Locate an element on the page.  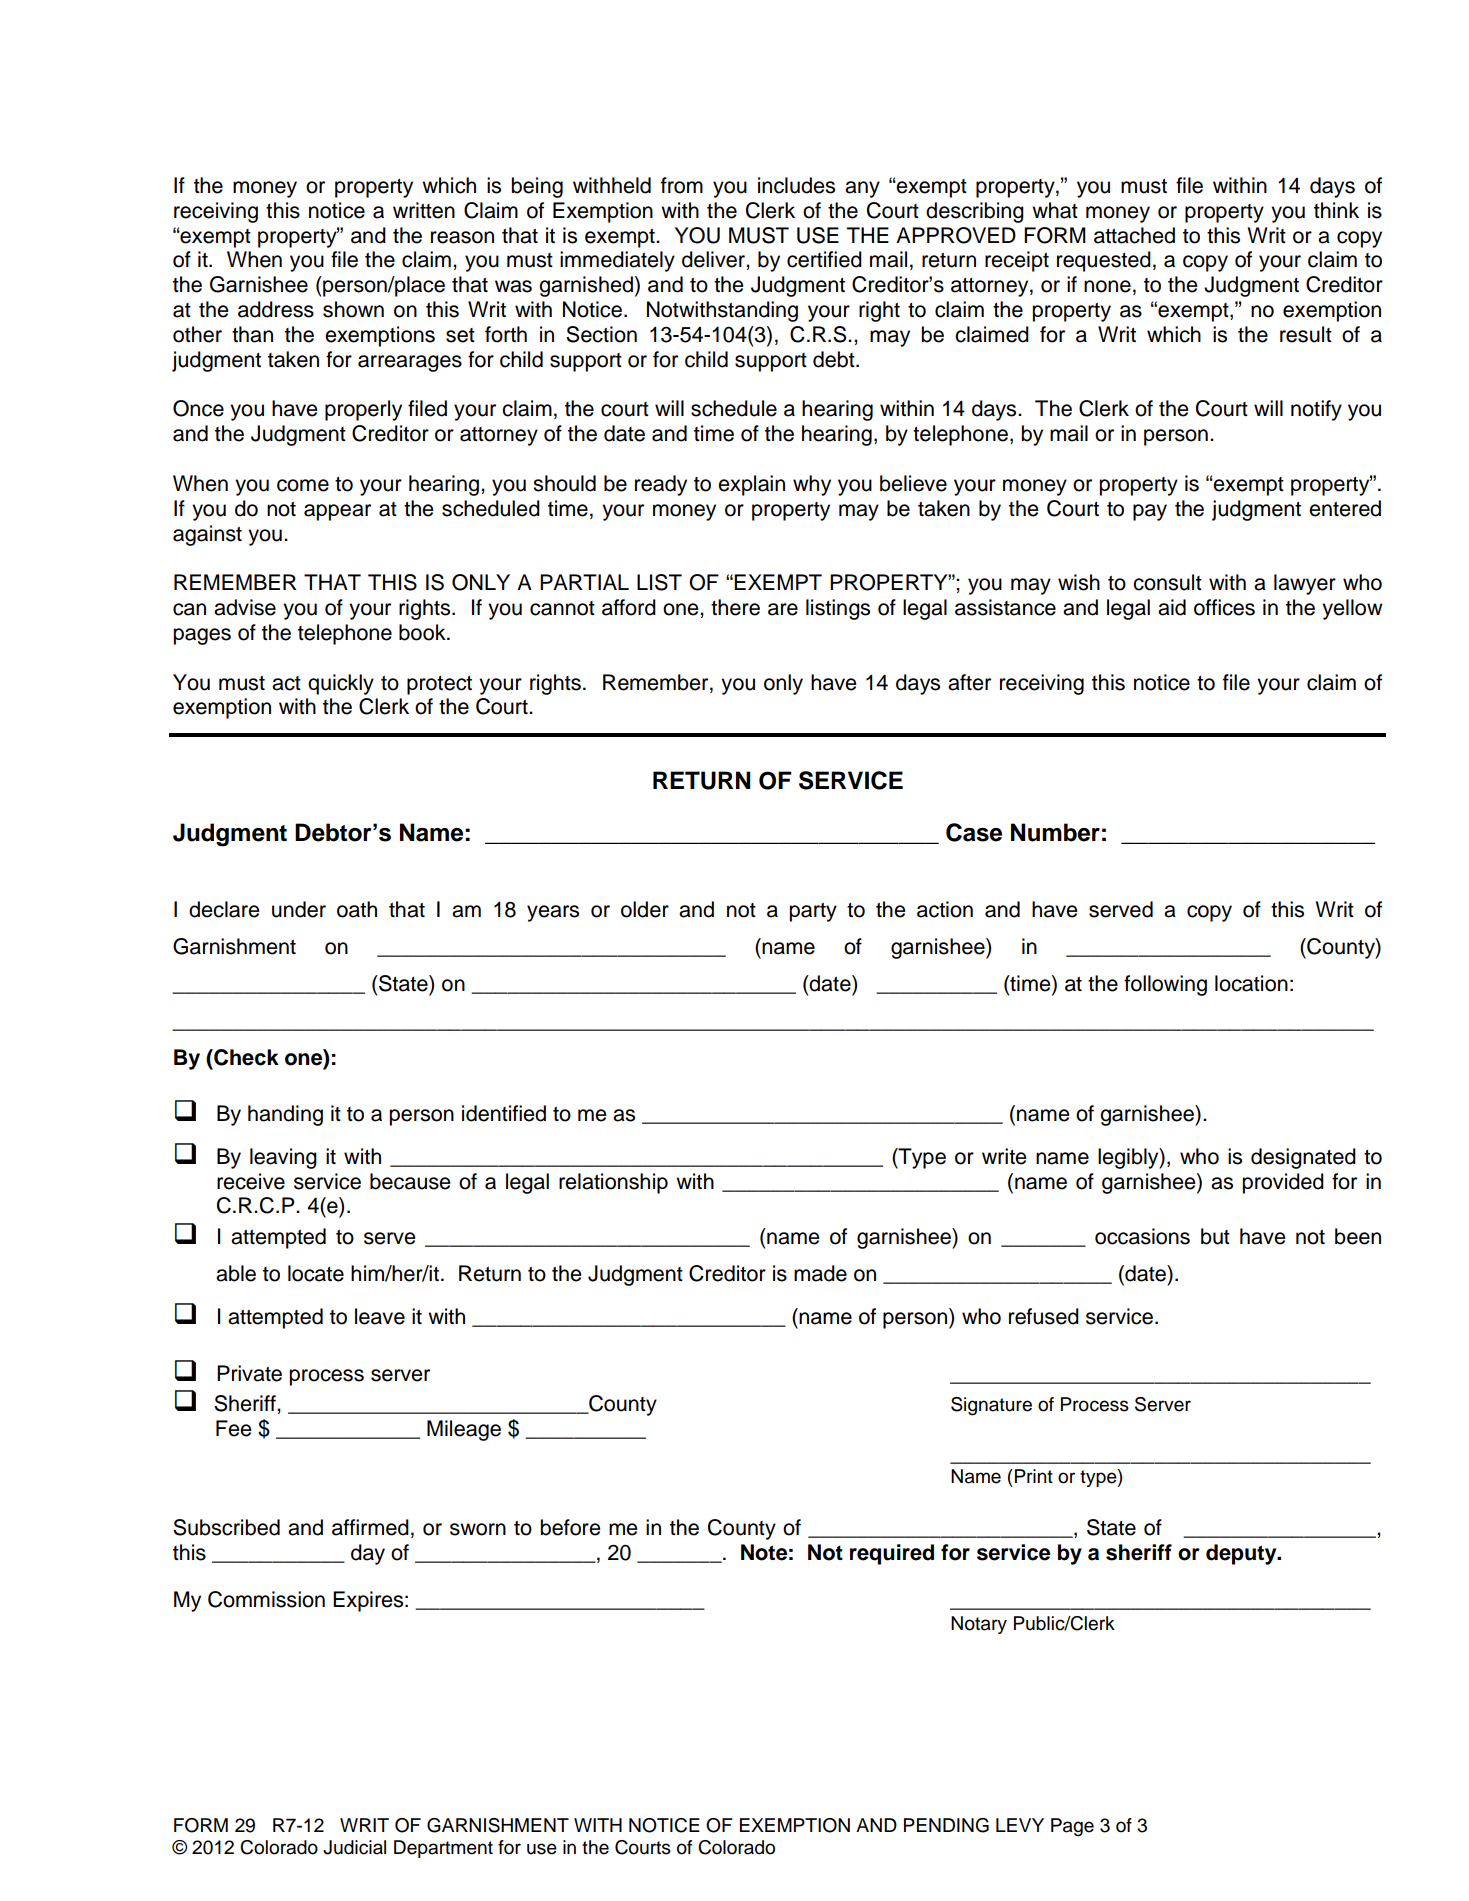
PENDING is located at coordinates (946, 1825).
